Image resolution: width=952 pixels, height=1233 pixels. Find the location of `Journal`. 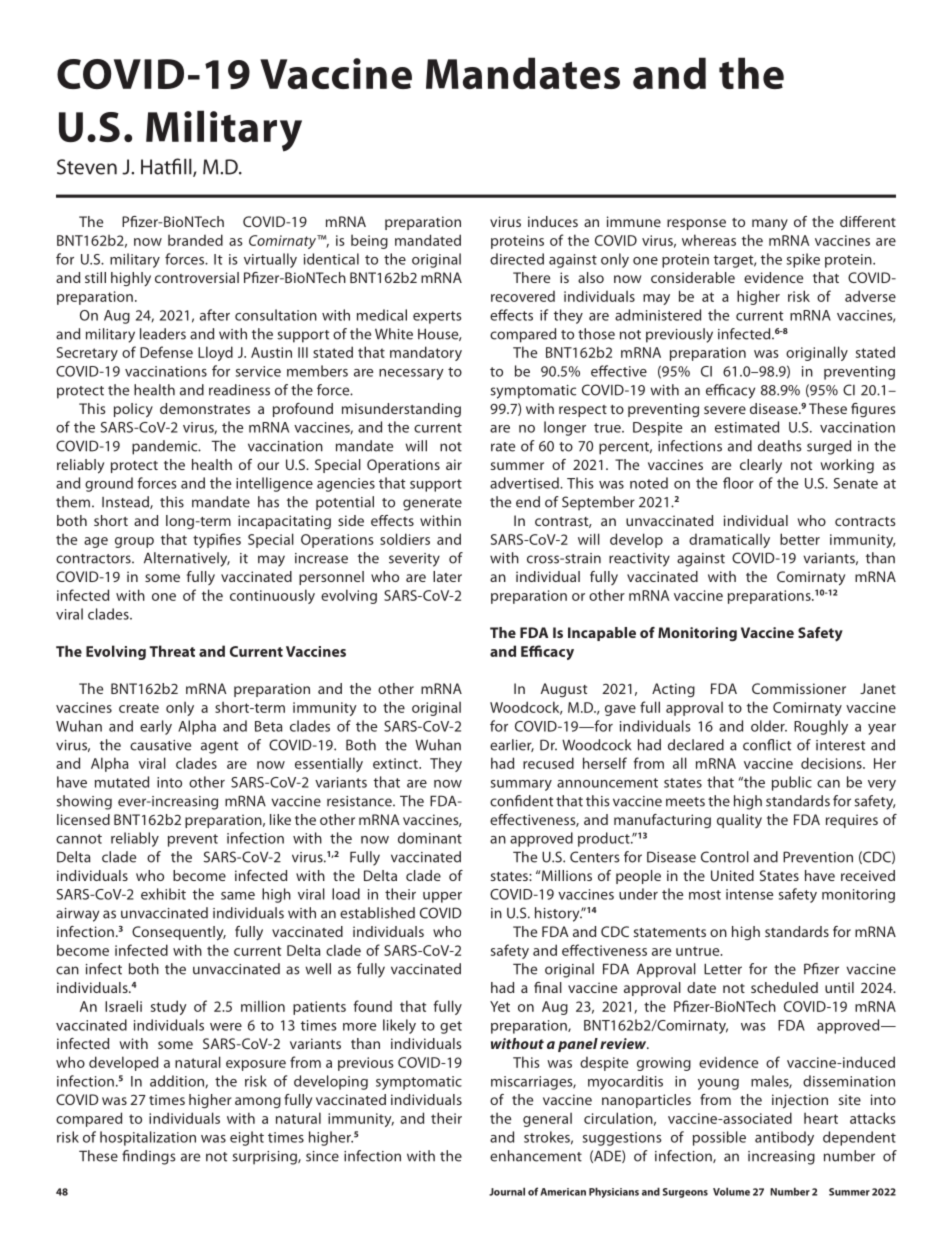

Journal is located at coordinates (507, 1191).
